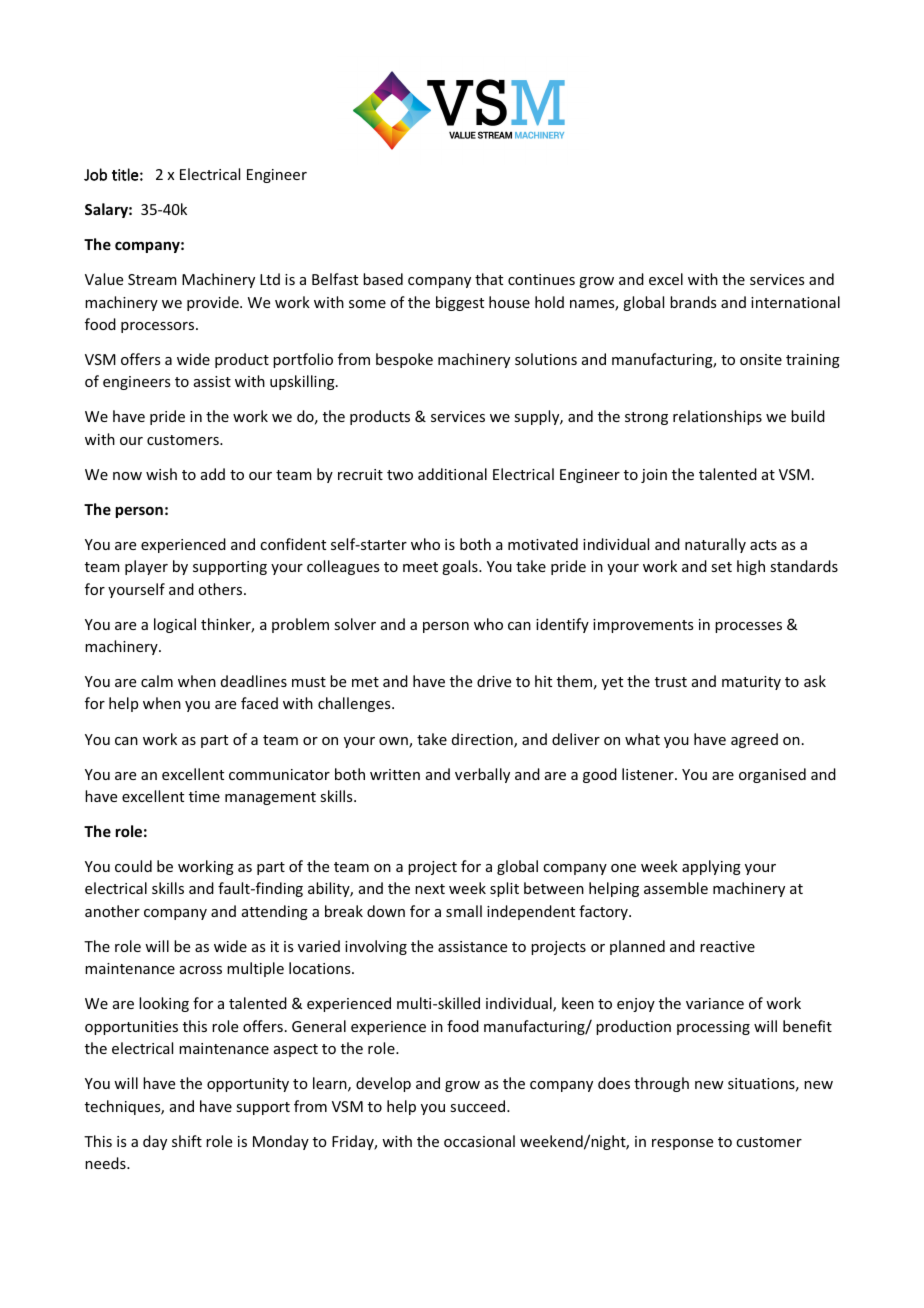 The height and width of the page is (1308, 924). Describe the element at coordinates (161, 474) in the page. I see `wish` at that location.
